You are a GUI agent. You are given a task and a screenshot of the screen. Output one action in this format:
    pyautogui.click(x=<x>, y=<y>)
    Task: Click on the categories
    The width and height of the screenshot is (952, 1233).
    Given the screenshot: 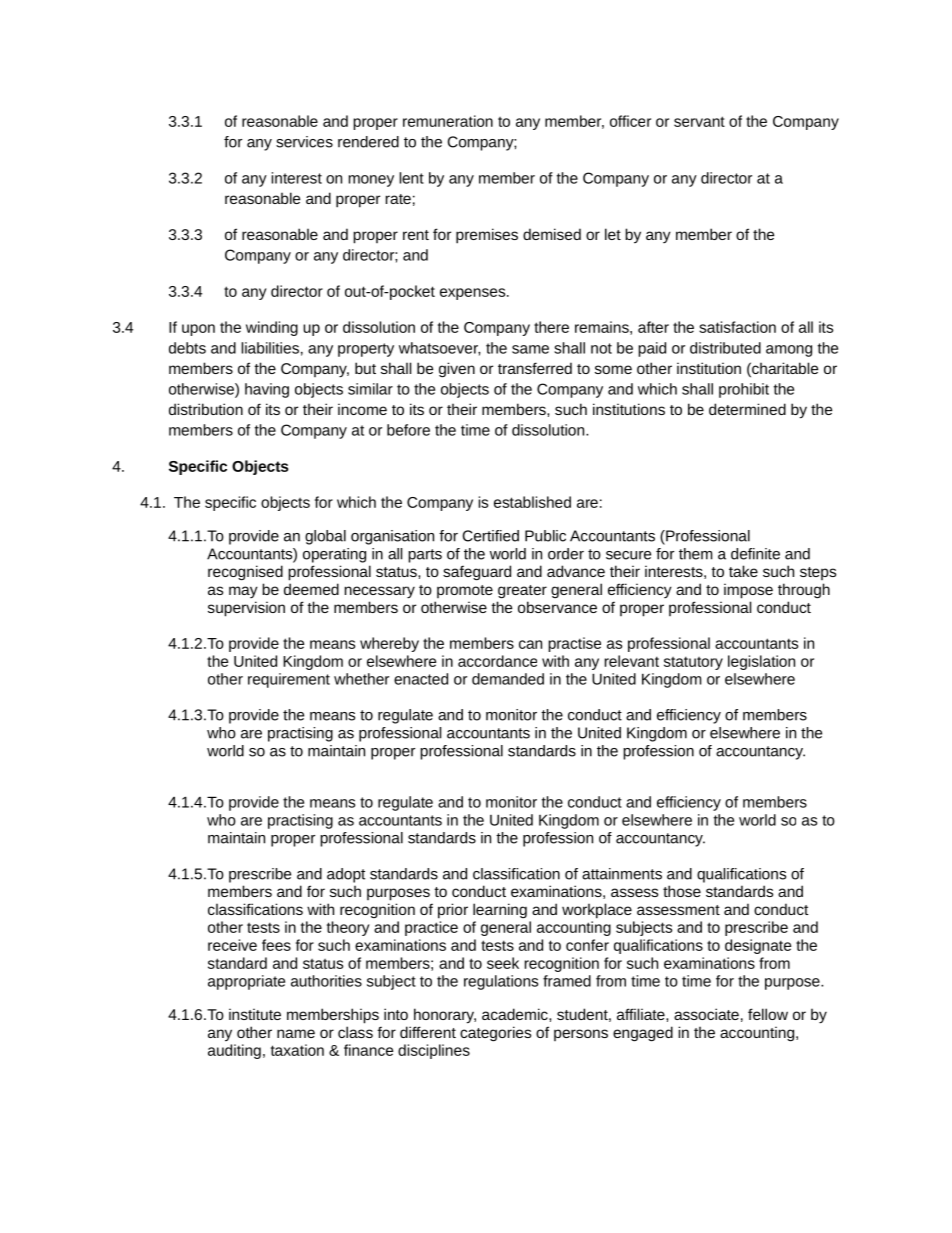 What is the action you would take?
    pyautogui.click(x=495, y=1034)
